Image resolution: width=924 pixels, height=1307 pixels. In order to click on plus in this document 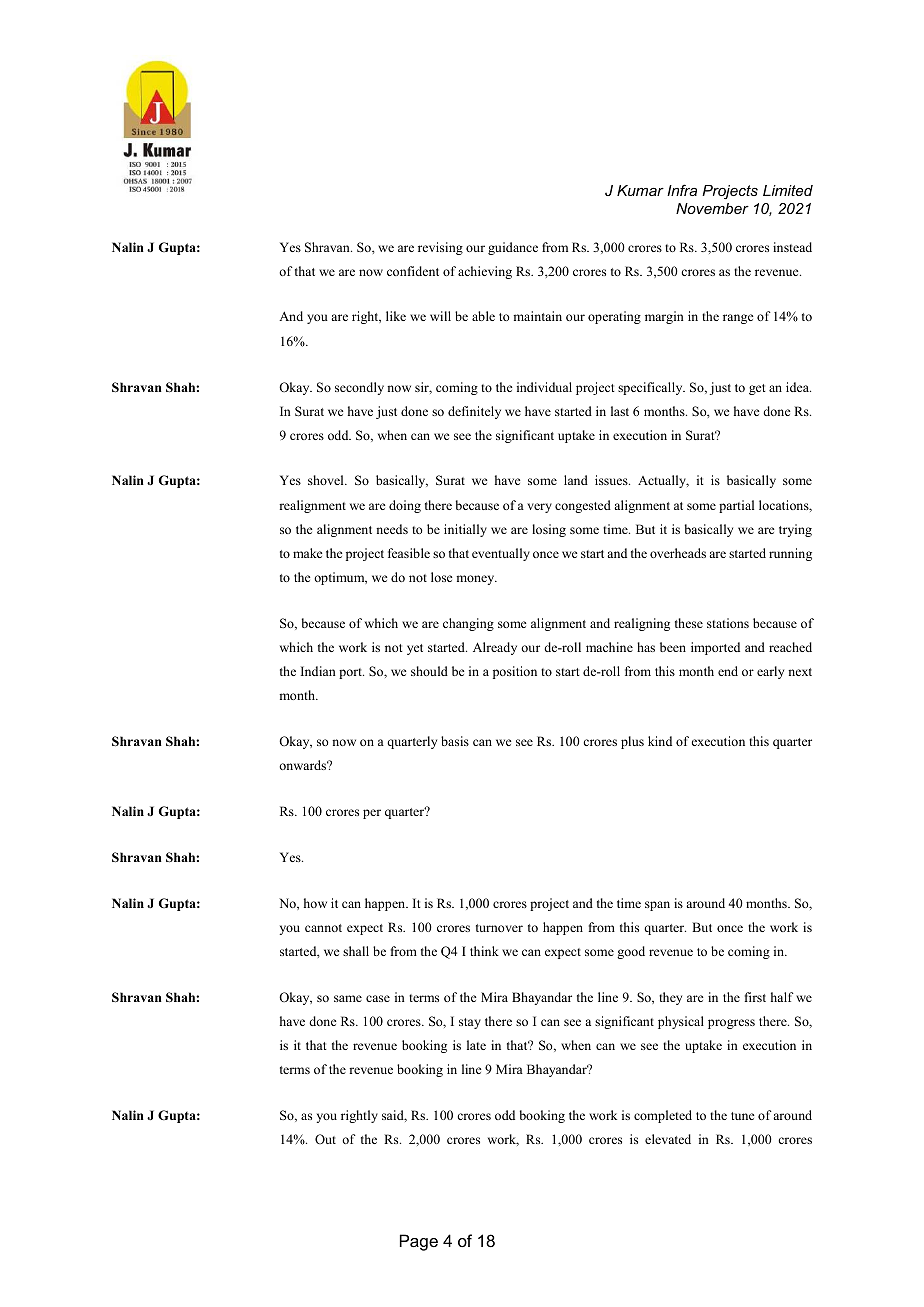, I will do `click(632, 742)`.
